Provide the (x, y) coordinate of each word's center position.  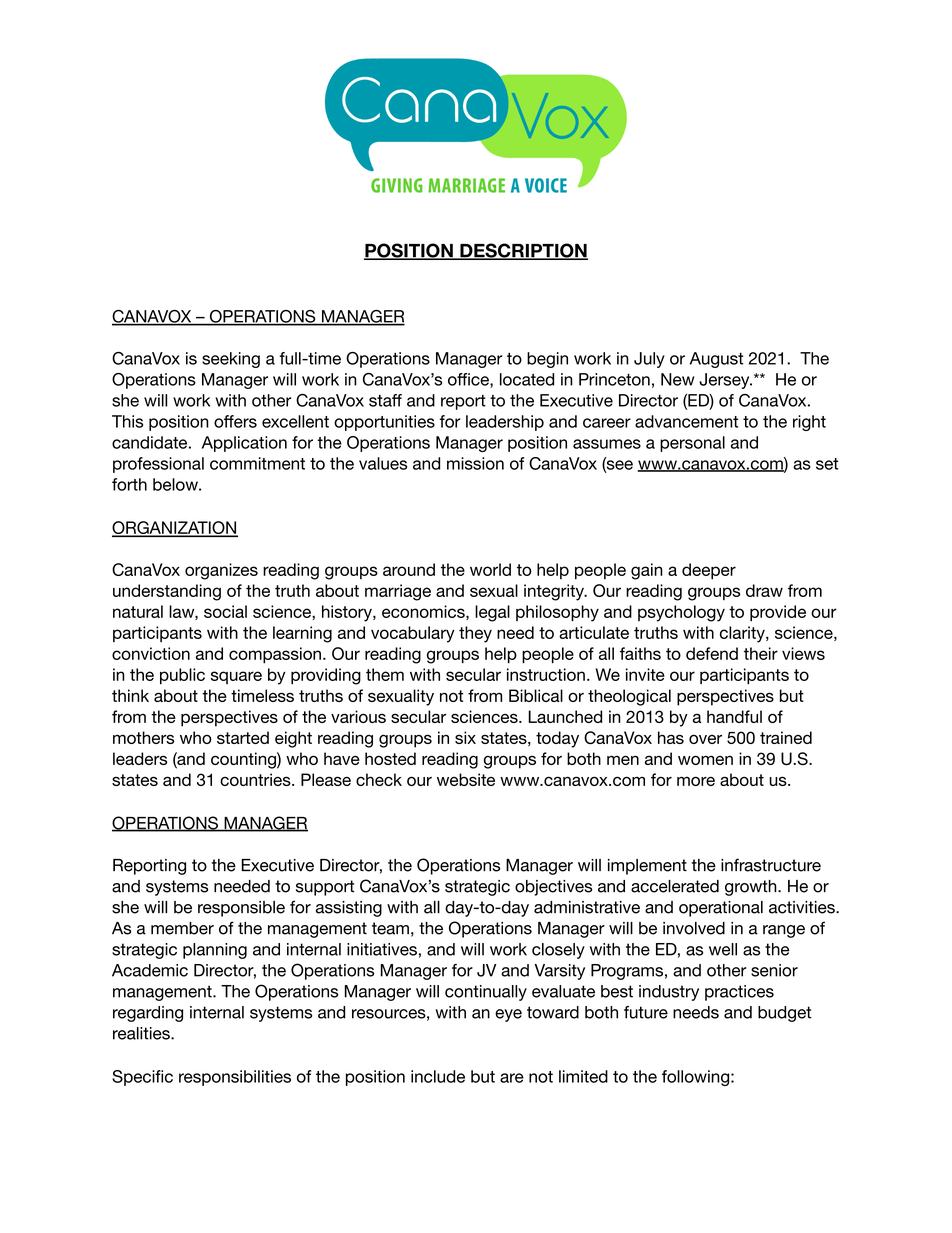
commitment (257, 463)
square (236, 677)
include (438, 1076)
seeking (231, 360)
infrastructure (771, 865)
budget (784, 1014)
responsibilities (235, 1078)
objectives (553, 888)
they (475, 634)
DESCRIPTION (523, 251)
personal (692, 444)
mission (475, 463)
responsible (241, 909)
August (716, 360)
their (761, 653)
